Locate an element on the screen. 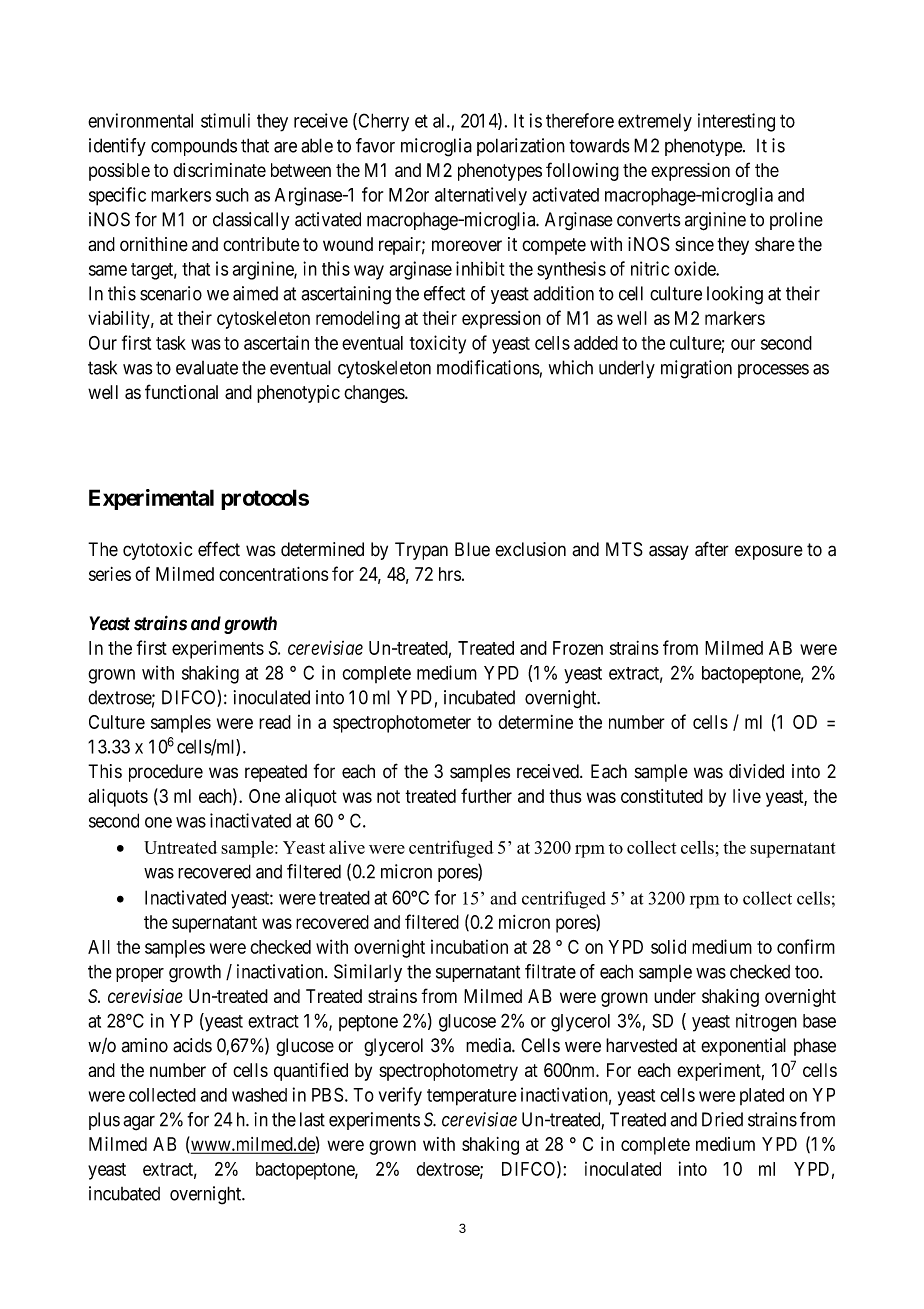  further is located at coordinates (486, 795).
